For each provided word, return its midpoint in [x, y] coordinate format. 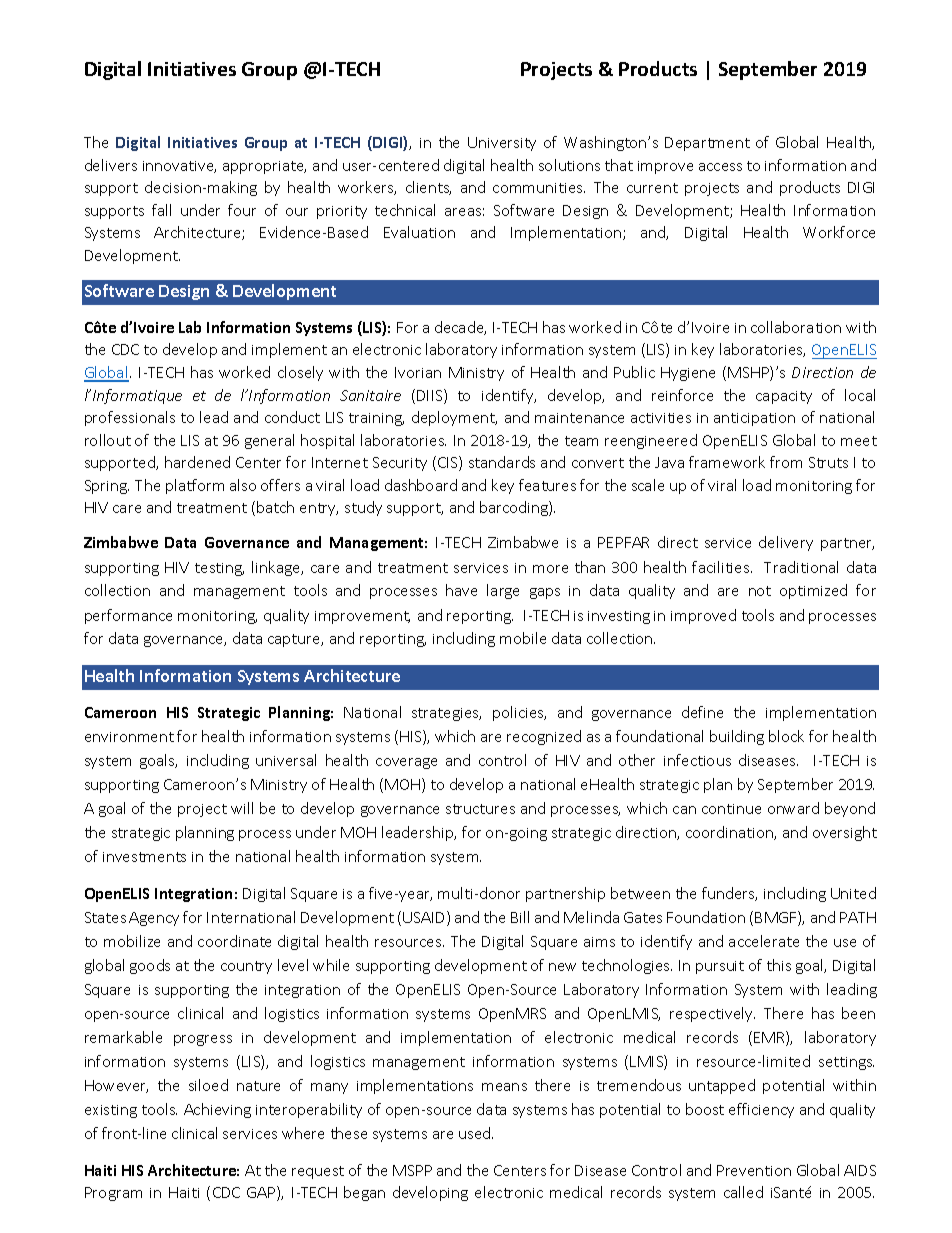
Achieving [217, 1110]
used [476, 1133]
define [702, 712]
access [720, 167]
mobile [523, 638]
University [502, 144]
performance [128, 616]
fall [161, 210]
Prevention [754, 1170]
